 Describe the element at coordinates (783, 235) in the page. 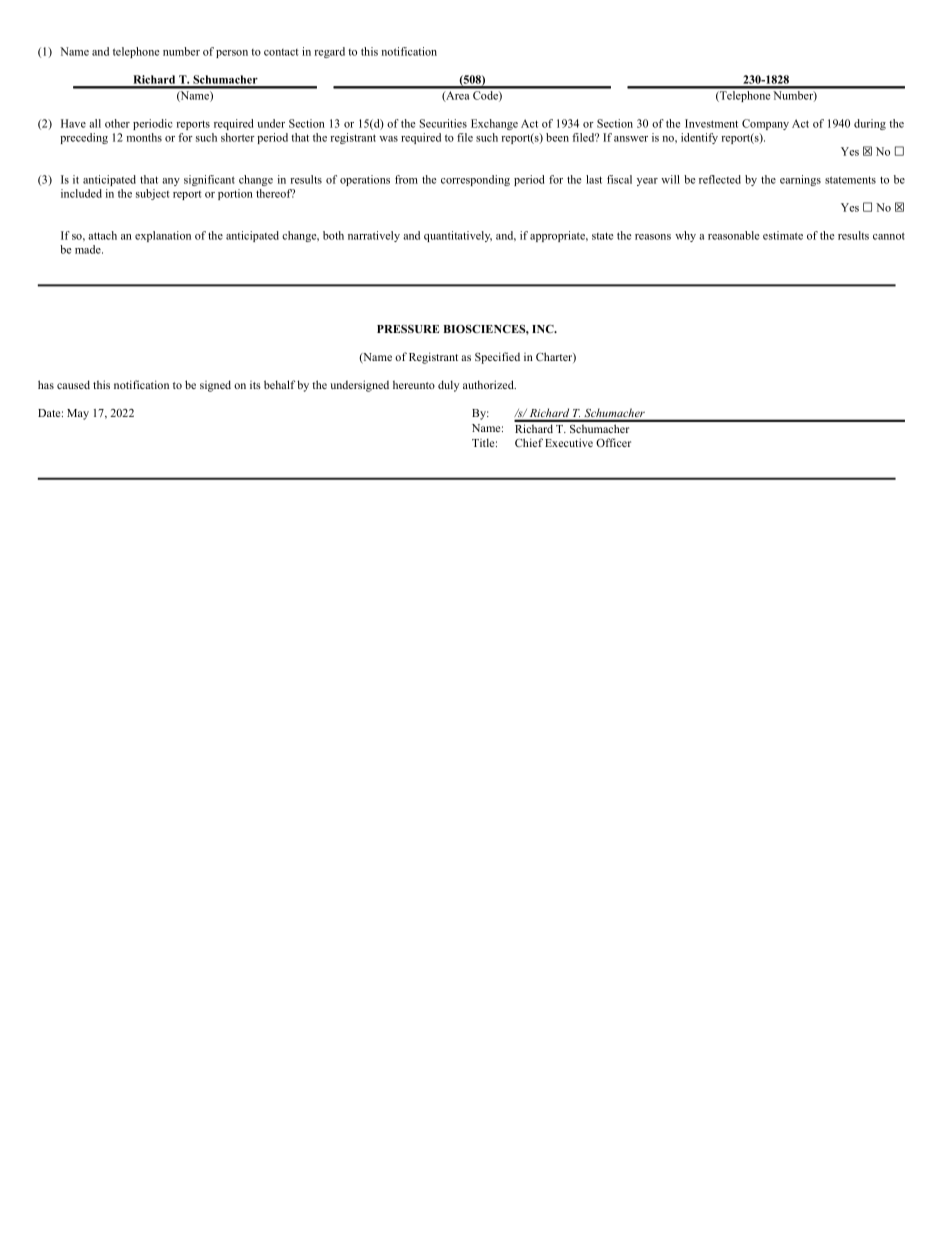

I see `estimate` at that location.
